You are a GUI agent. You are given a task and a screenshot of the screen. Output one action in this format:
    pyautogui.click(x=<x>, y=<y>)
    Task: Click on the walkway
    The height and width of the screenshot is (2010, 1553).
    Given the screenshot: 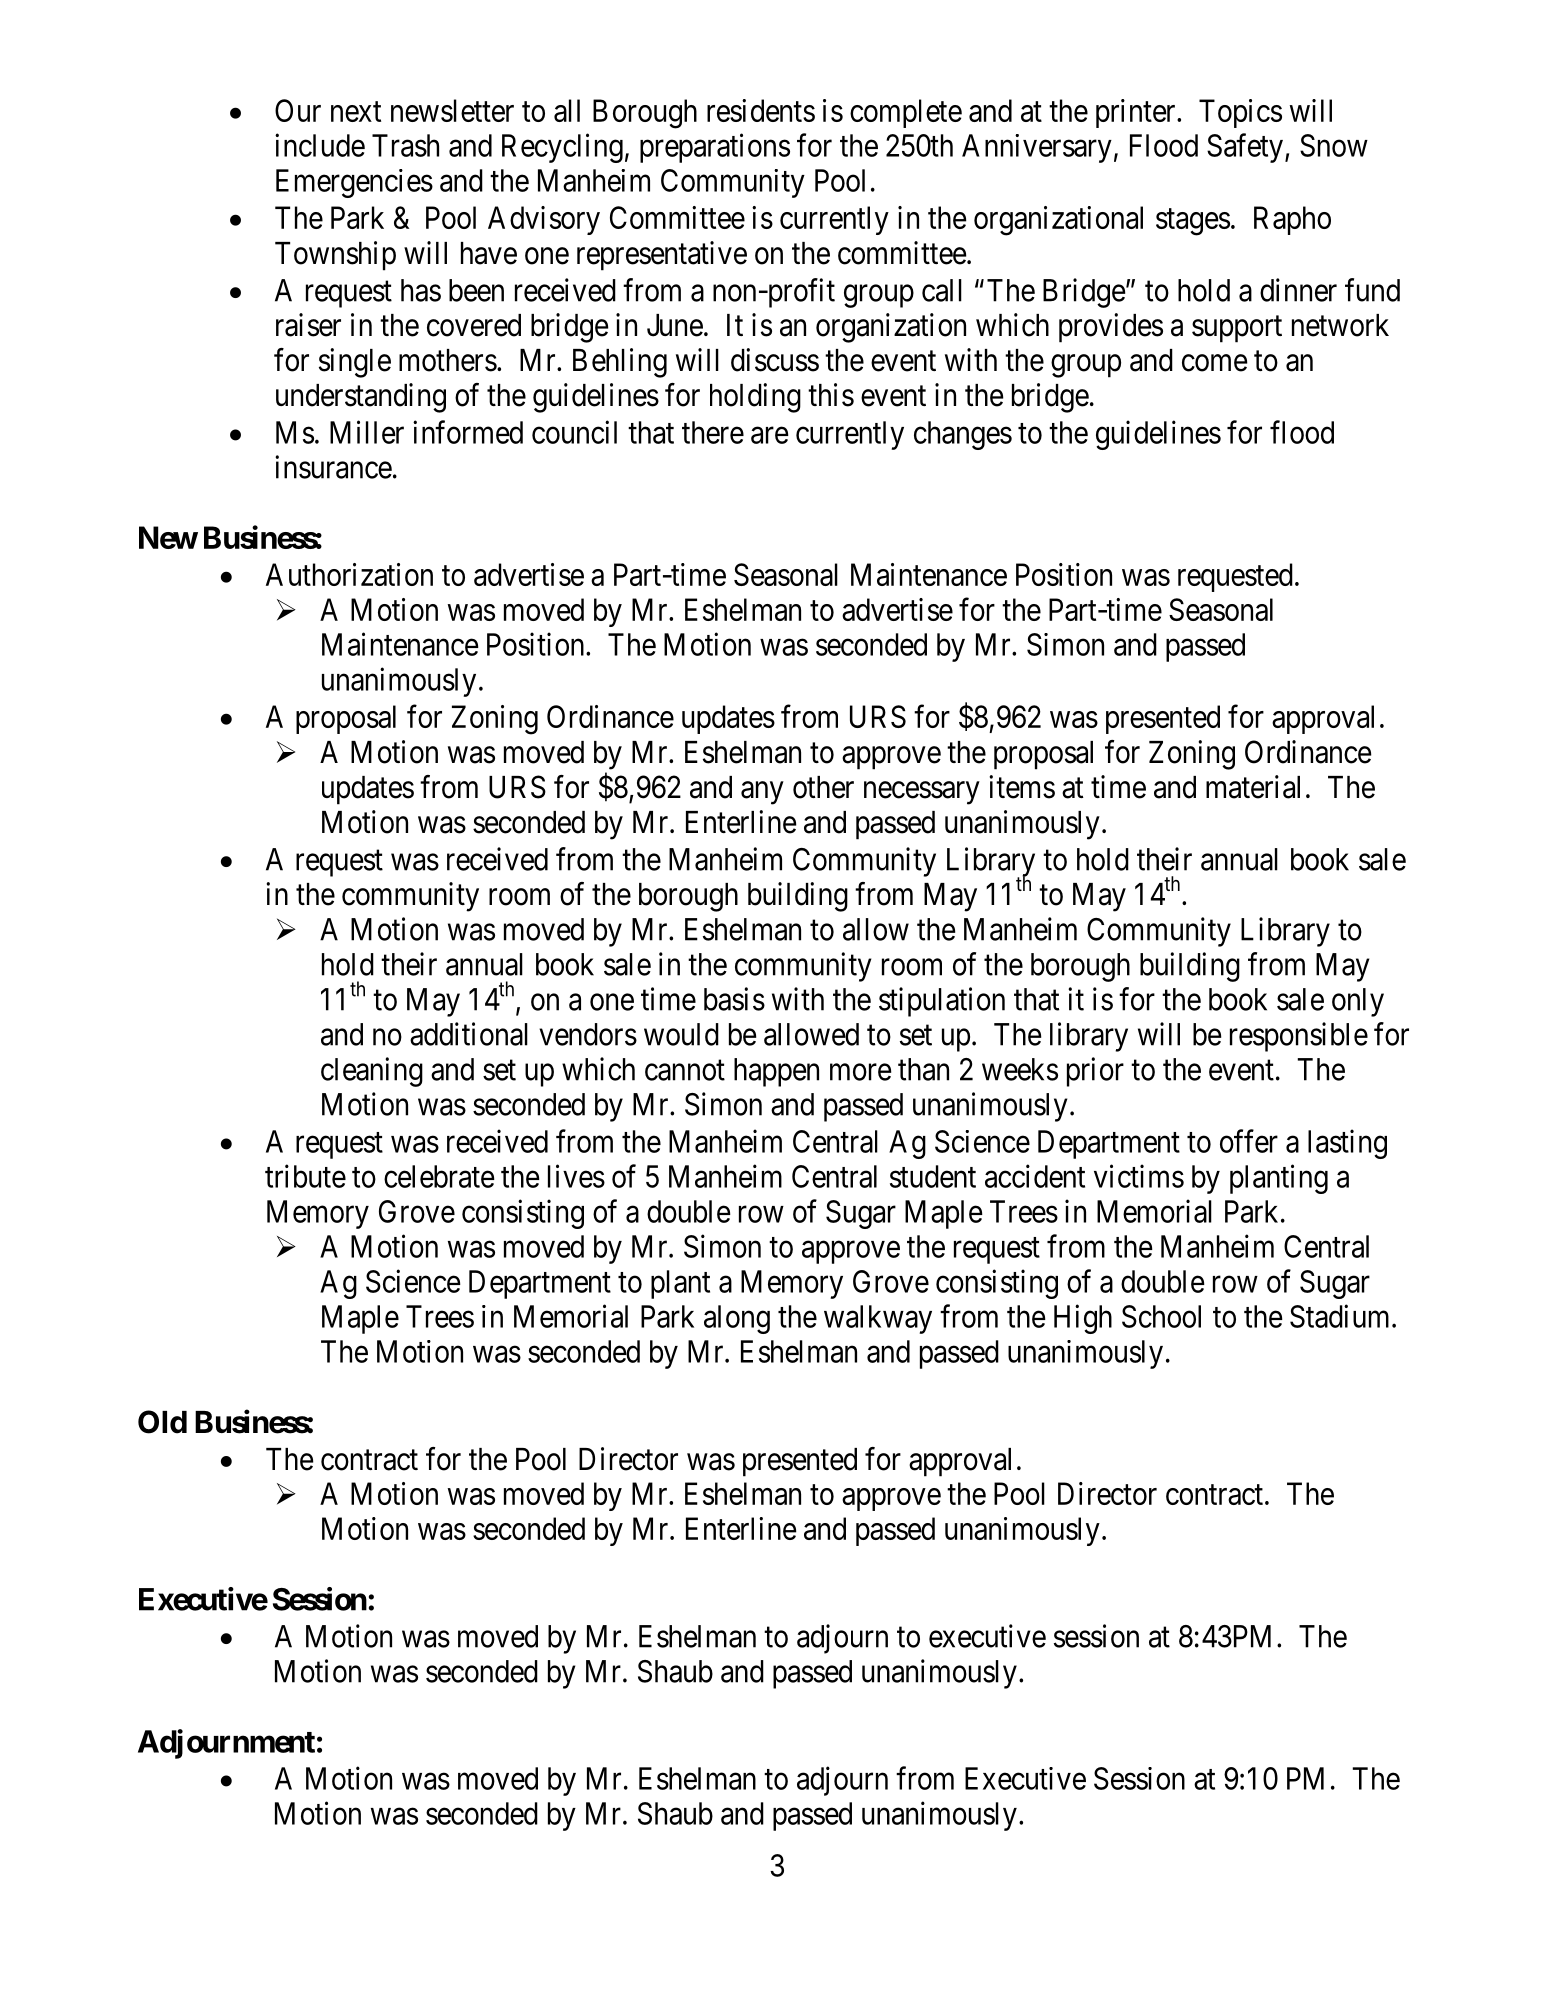 What is the action you would take?
    pyautogui.click(x=878, y=1319)
